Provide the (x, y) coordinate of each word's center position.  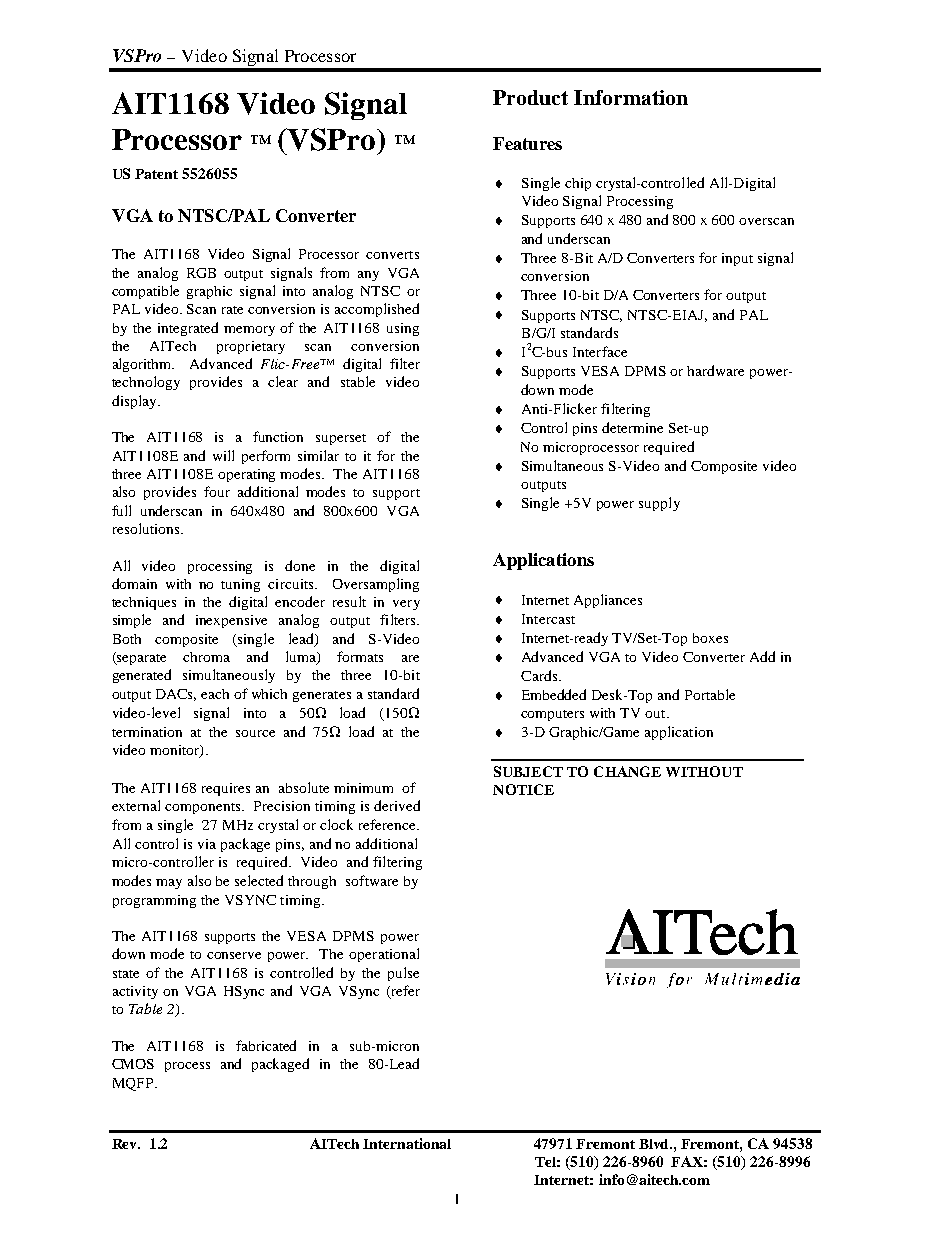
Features (527, 143)
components (204, 808)
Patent (156, 174)
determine (632, 427)
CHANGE (627, 771)
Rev (126, 1144)
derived (397, 805)
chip (578, 184)
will (223, 455)
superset (341, 439)
